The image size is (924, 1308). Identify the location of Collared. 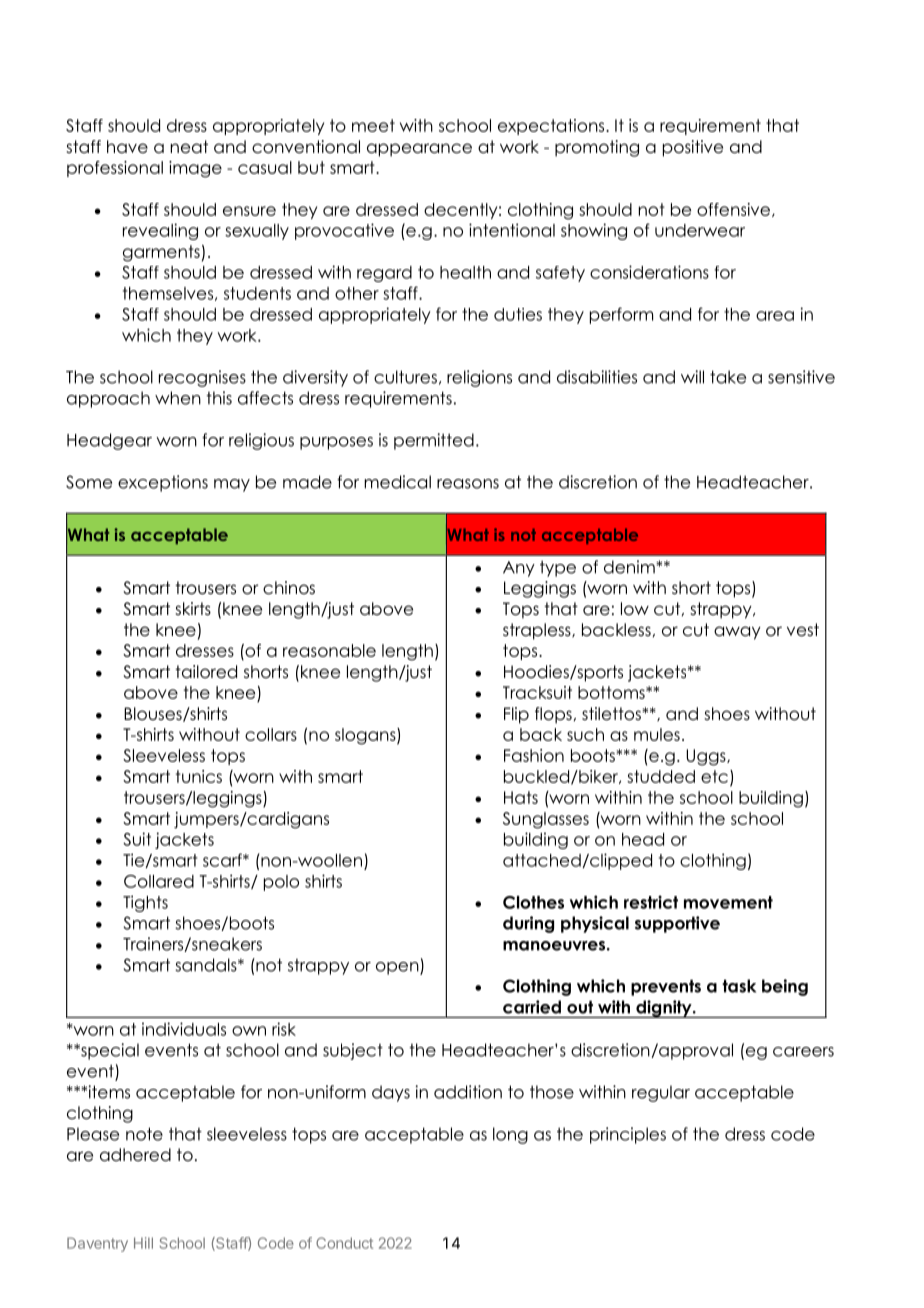
(159, 881).
